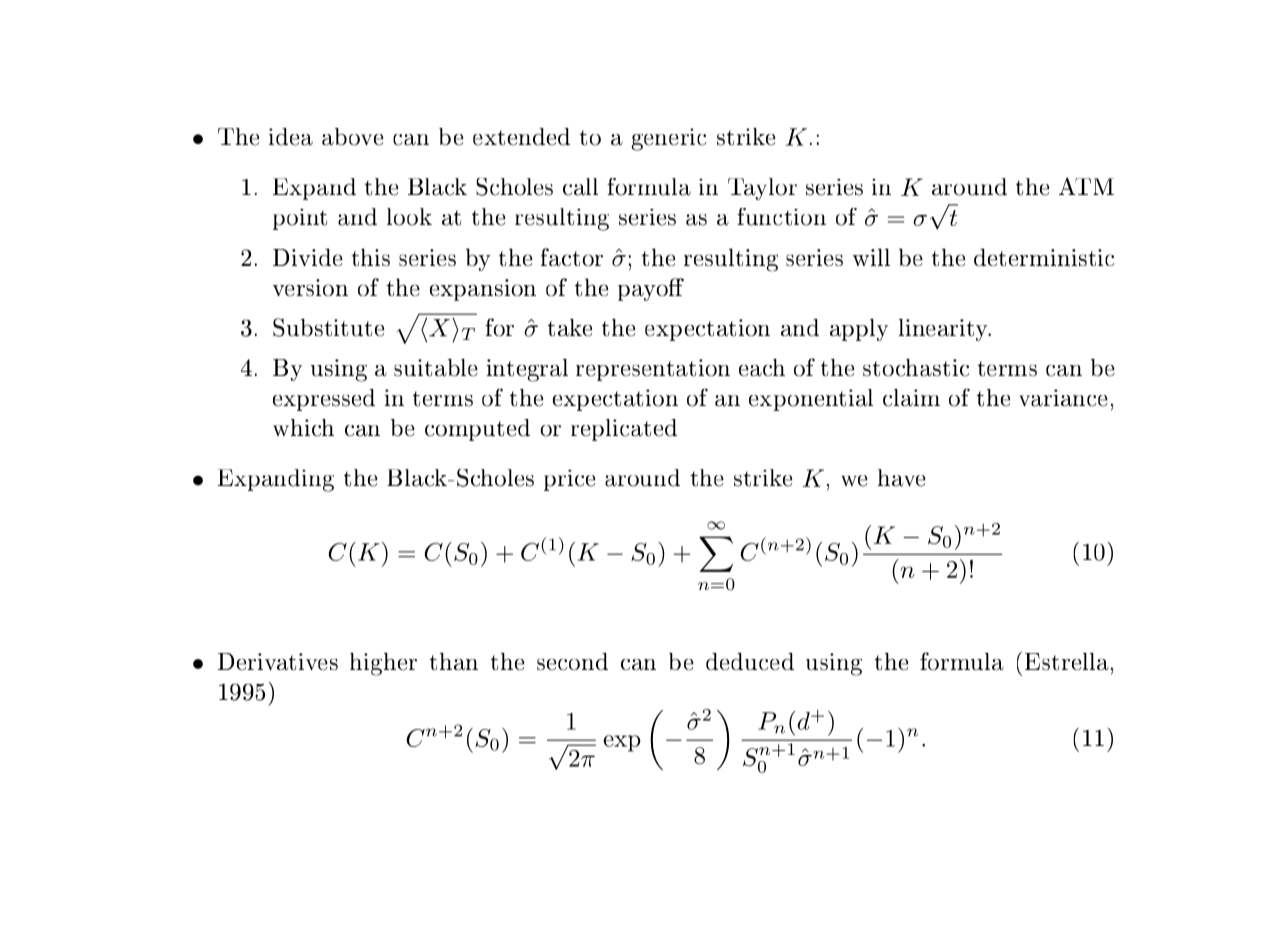 The height and width of the page is (952, 1270). I want to click on have, so click(902, 478).
